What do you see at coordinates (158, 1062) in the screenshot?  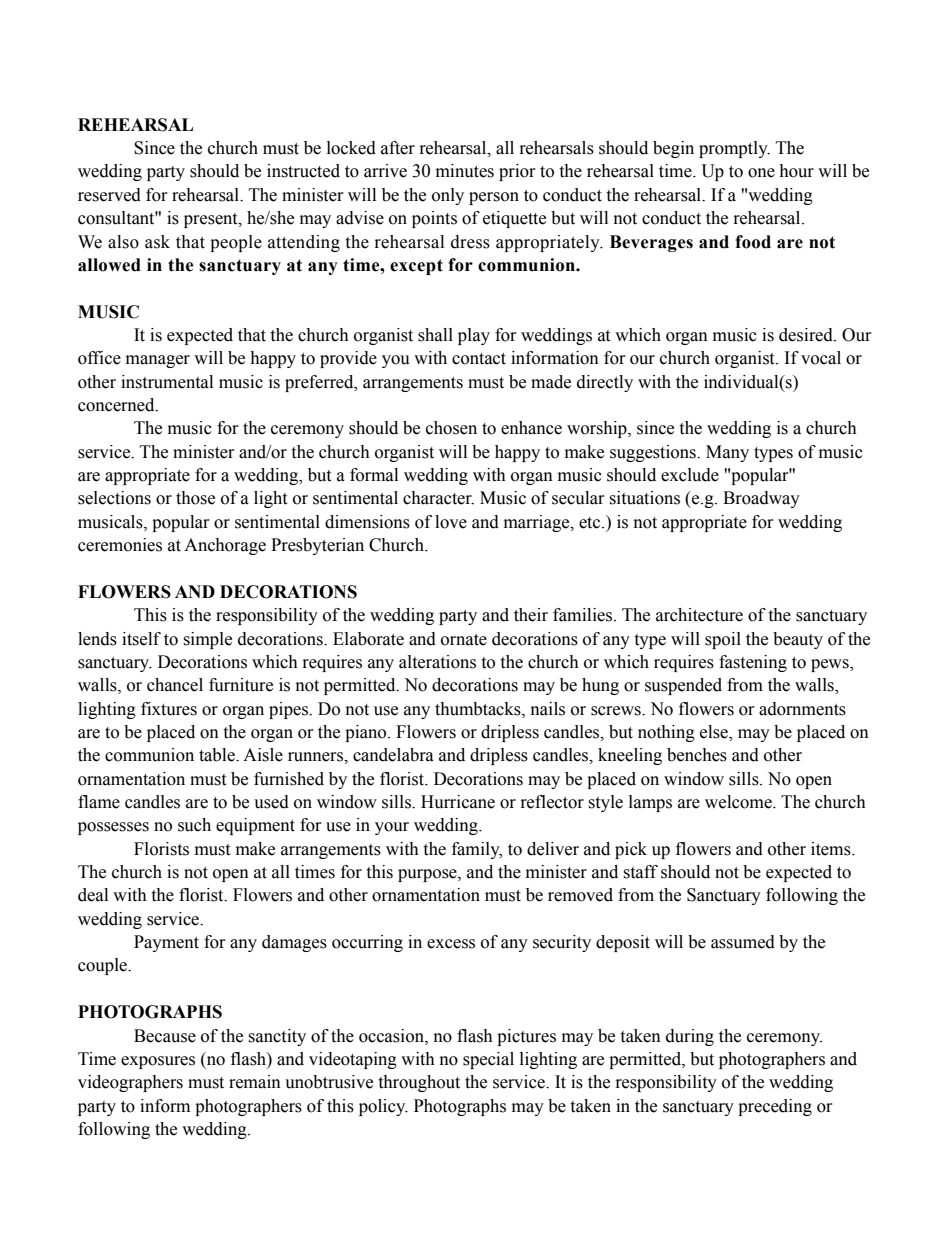 I see `exposures` at bounding box center [158, 1062].
